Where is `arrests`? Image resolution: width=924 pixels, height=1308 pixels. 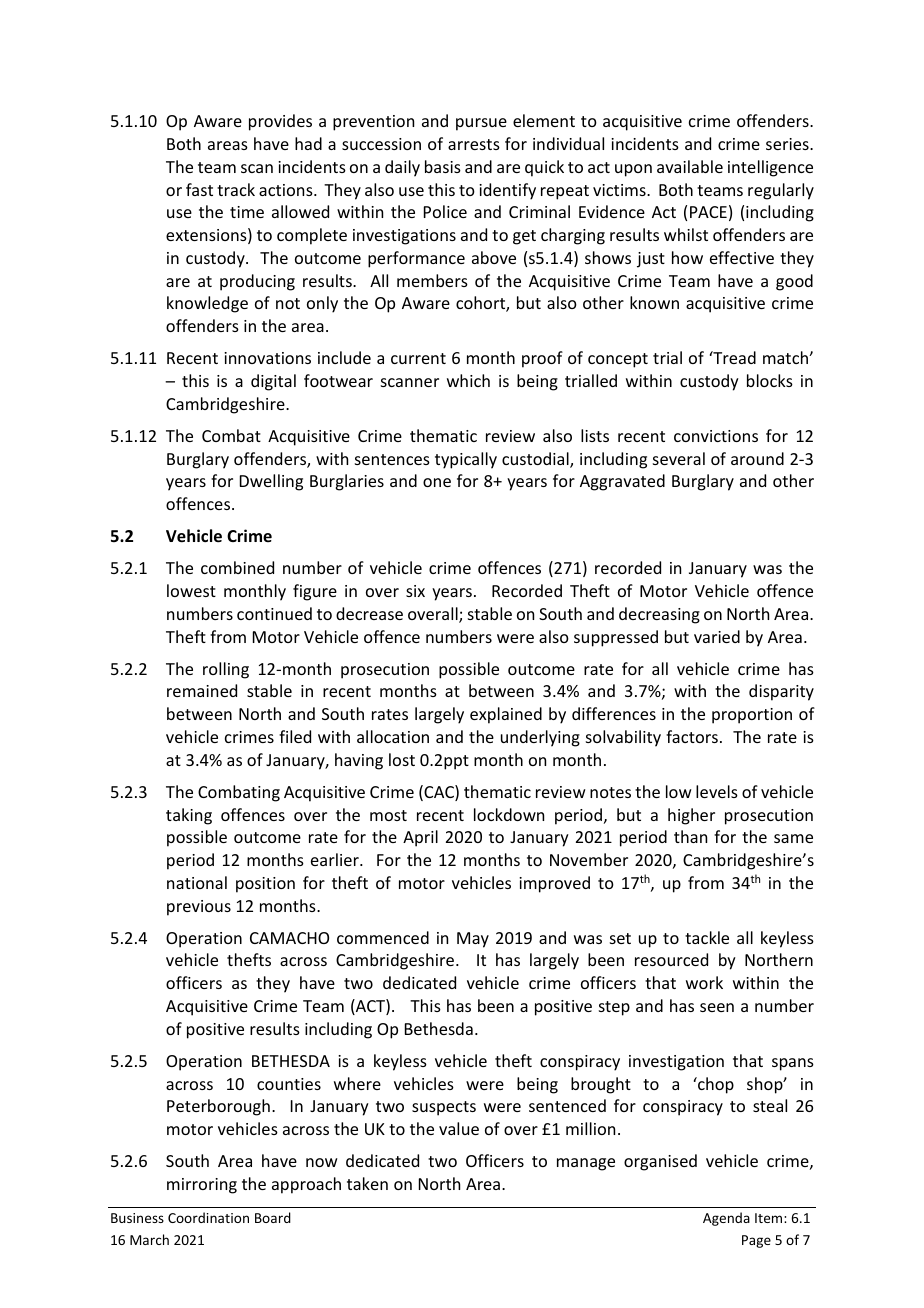
arrests is located at coordinates (474, 144).
